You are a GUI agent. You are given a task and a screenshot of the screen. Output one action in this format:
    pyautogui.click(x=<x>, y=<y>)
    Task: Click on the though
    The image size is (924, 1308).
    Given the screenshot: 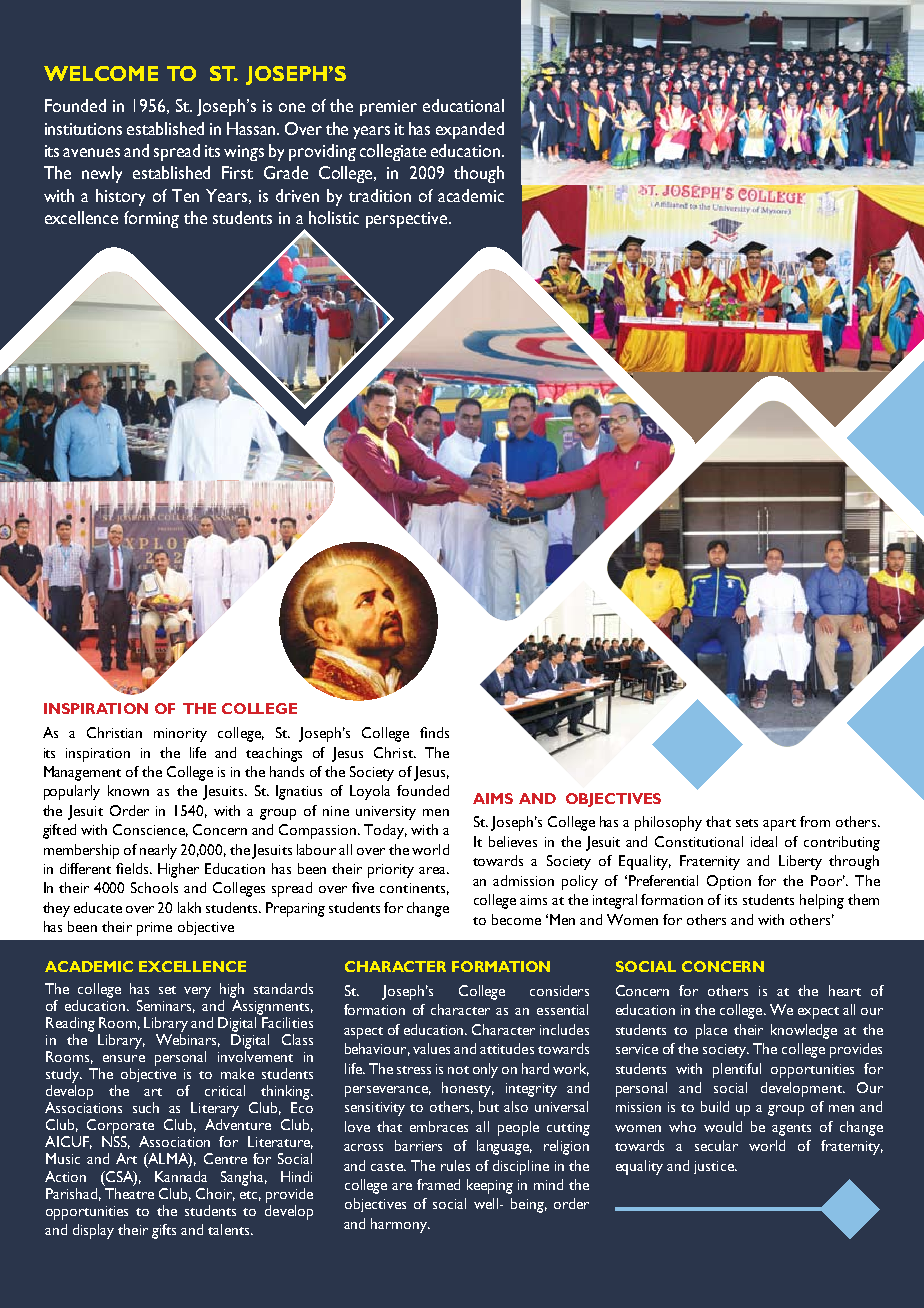 What is the action you would take?
    pyautogui.click(x=479, y=174)
